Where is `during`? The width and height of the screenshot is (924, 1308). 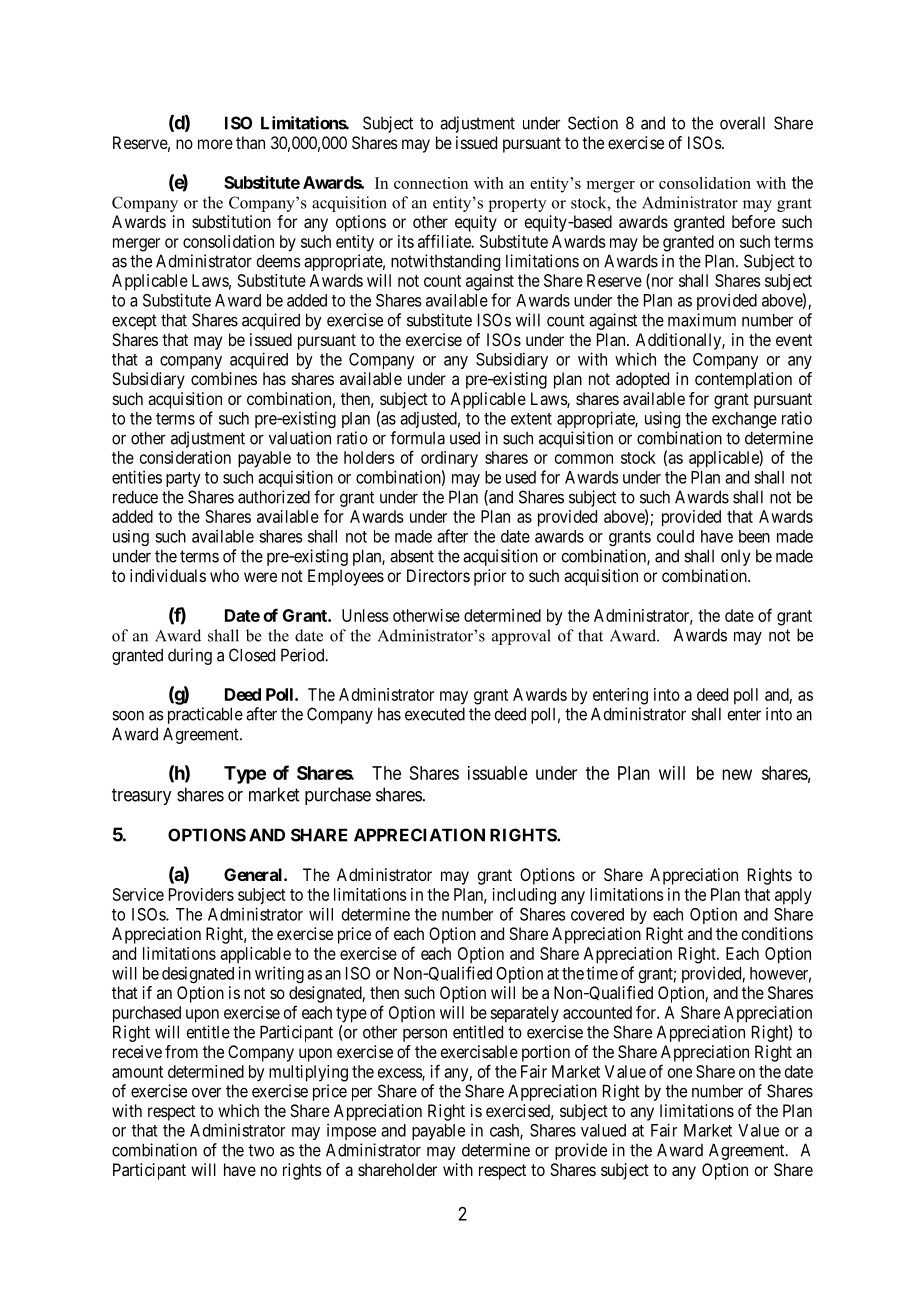 during is located at coordinates (190, 656).
